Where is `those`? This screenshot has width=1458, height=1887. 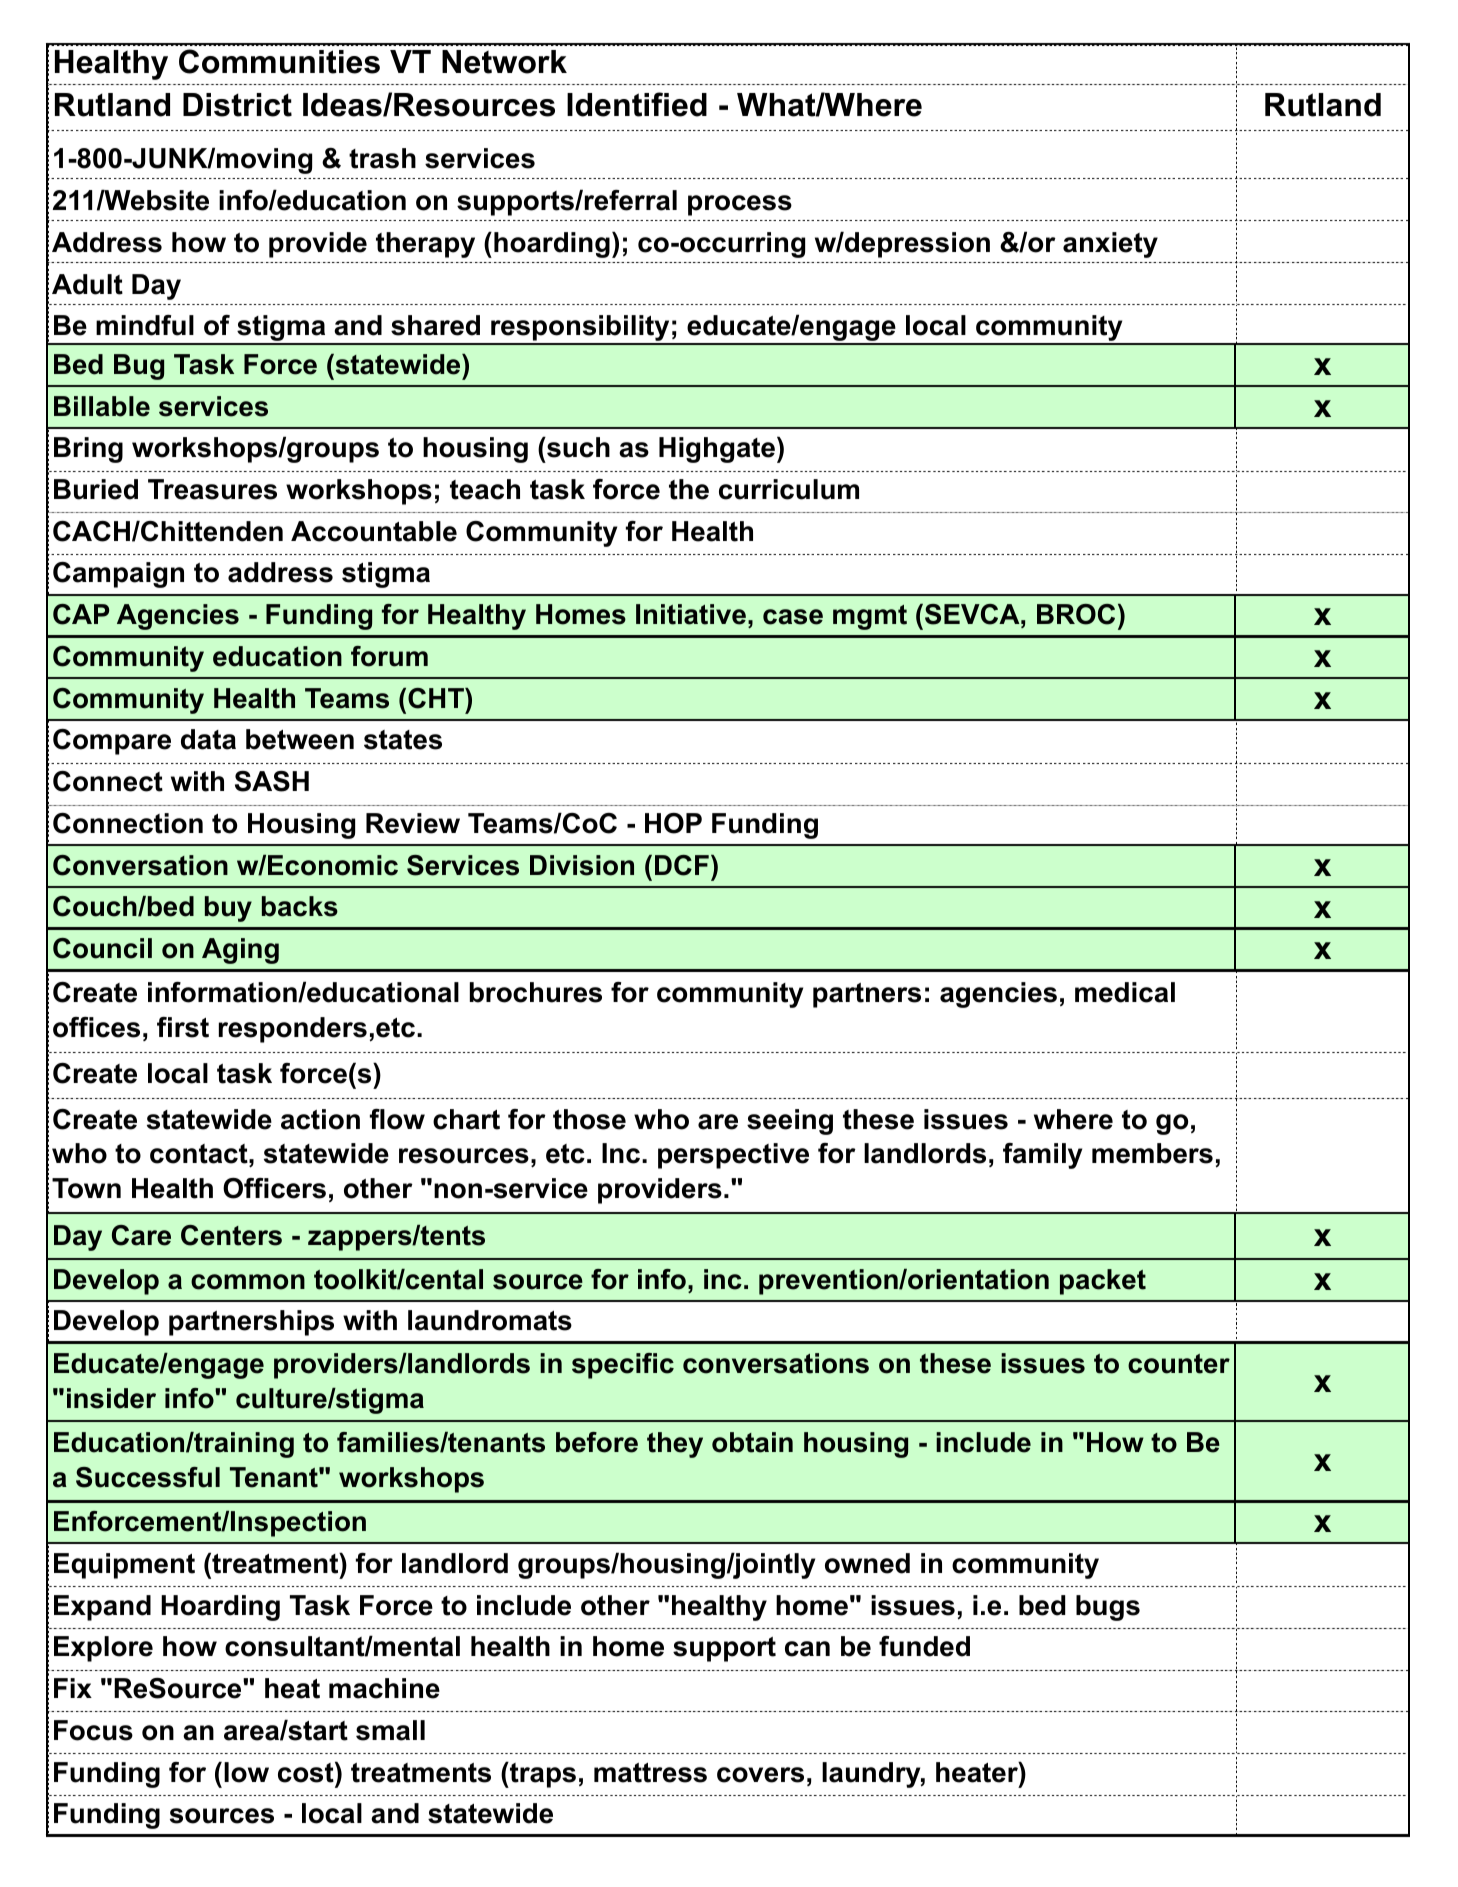 those is located at coordinates (589, 1119).
